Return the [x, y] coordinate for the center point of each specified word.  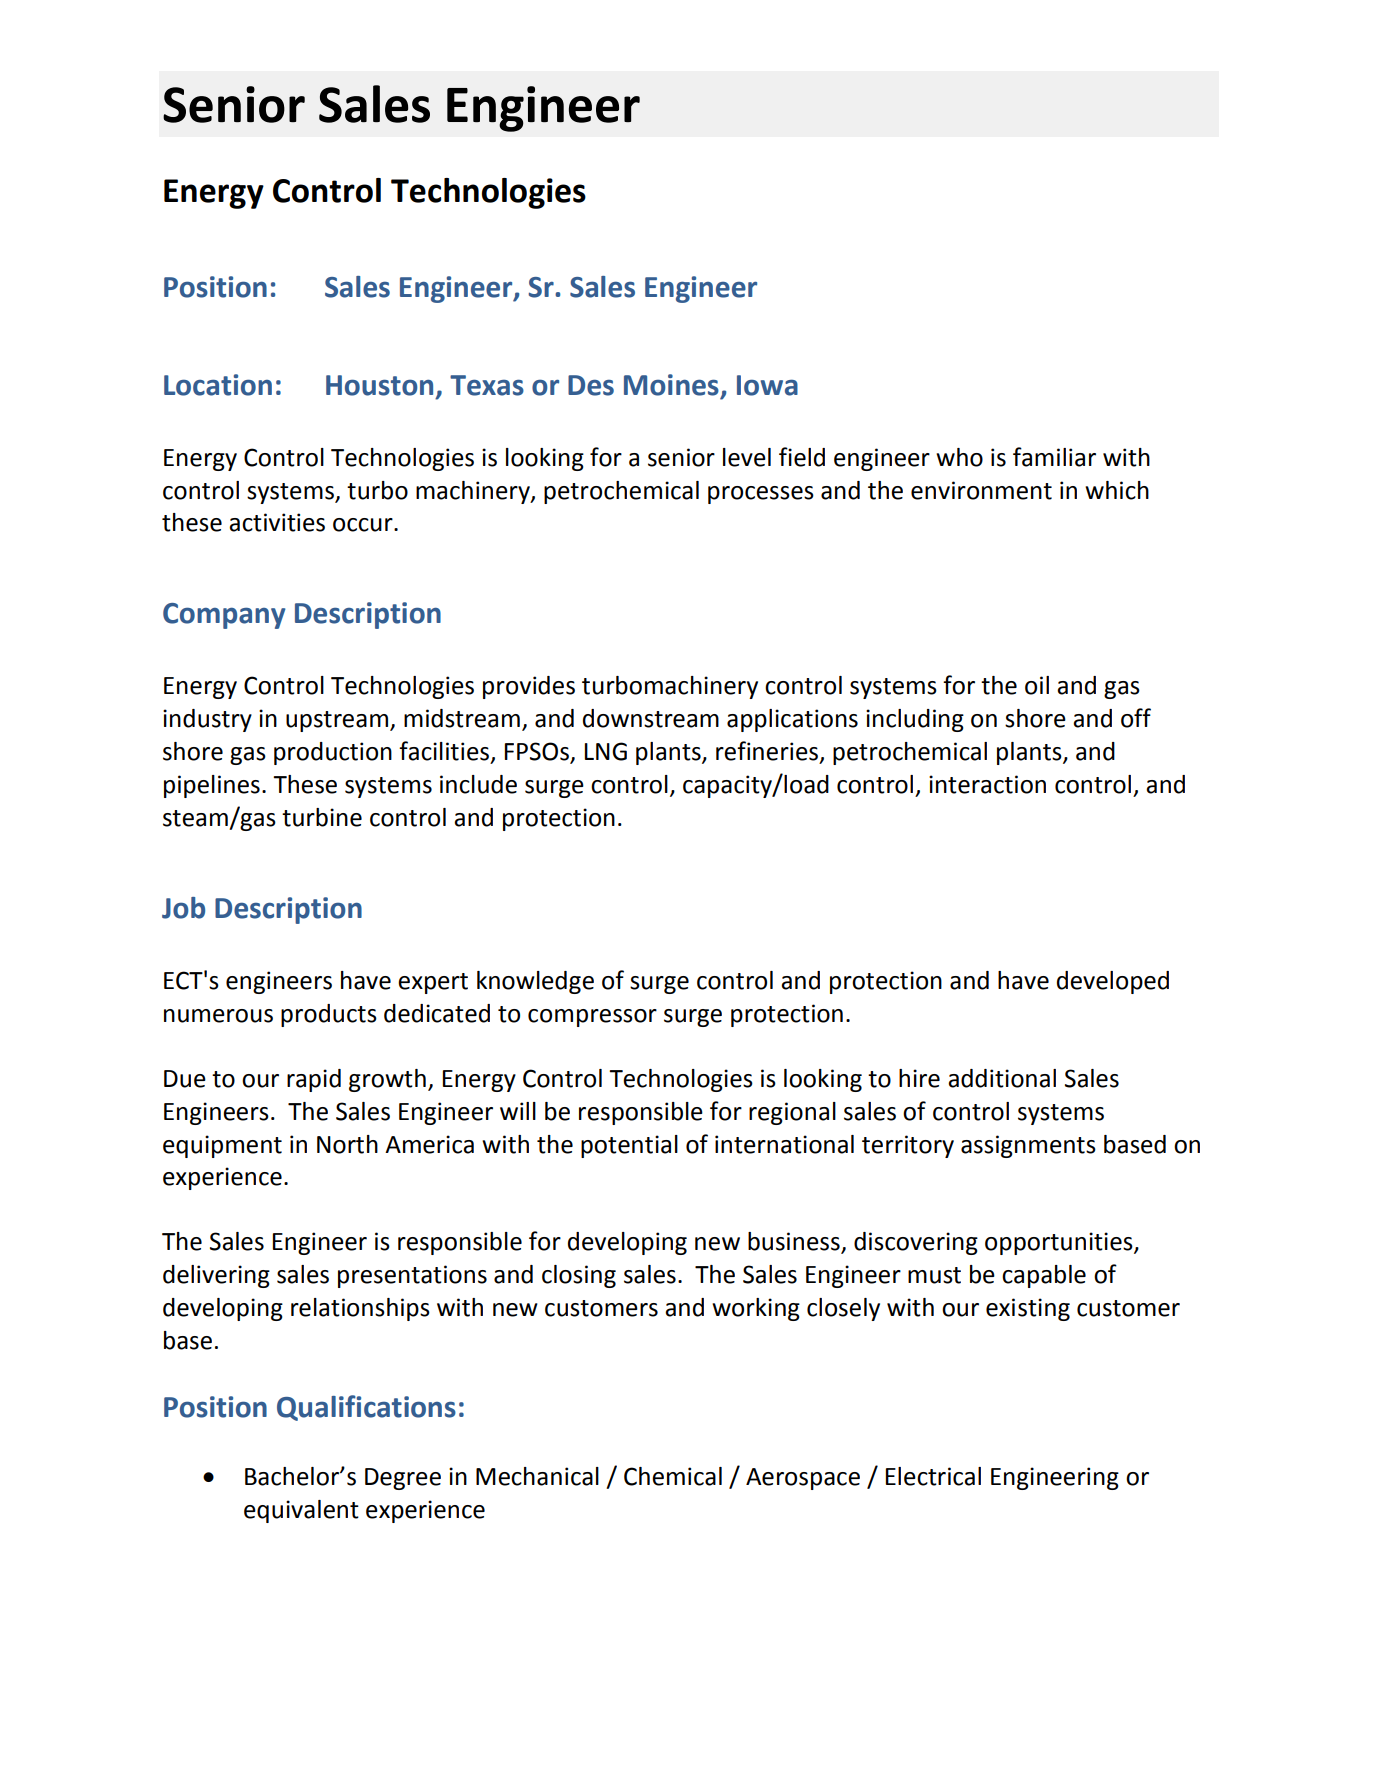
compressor [592, 1018]
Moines [671, 385]
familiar [1054, 457]
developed [1113, 982]
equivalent [301, 1511]
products [329, 1015]
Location [218, 385]
